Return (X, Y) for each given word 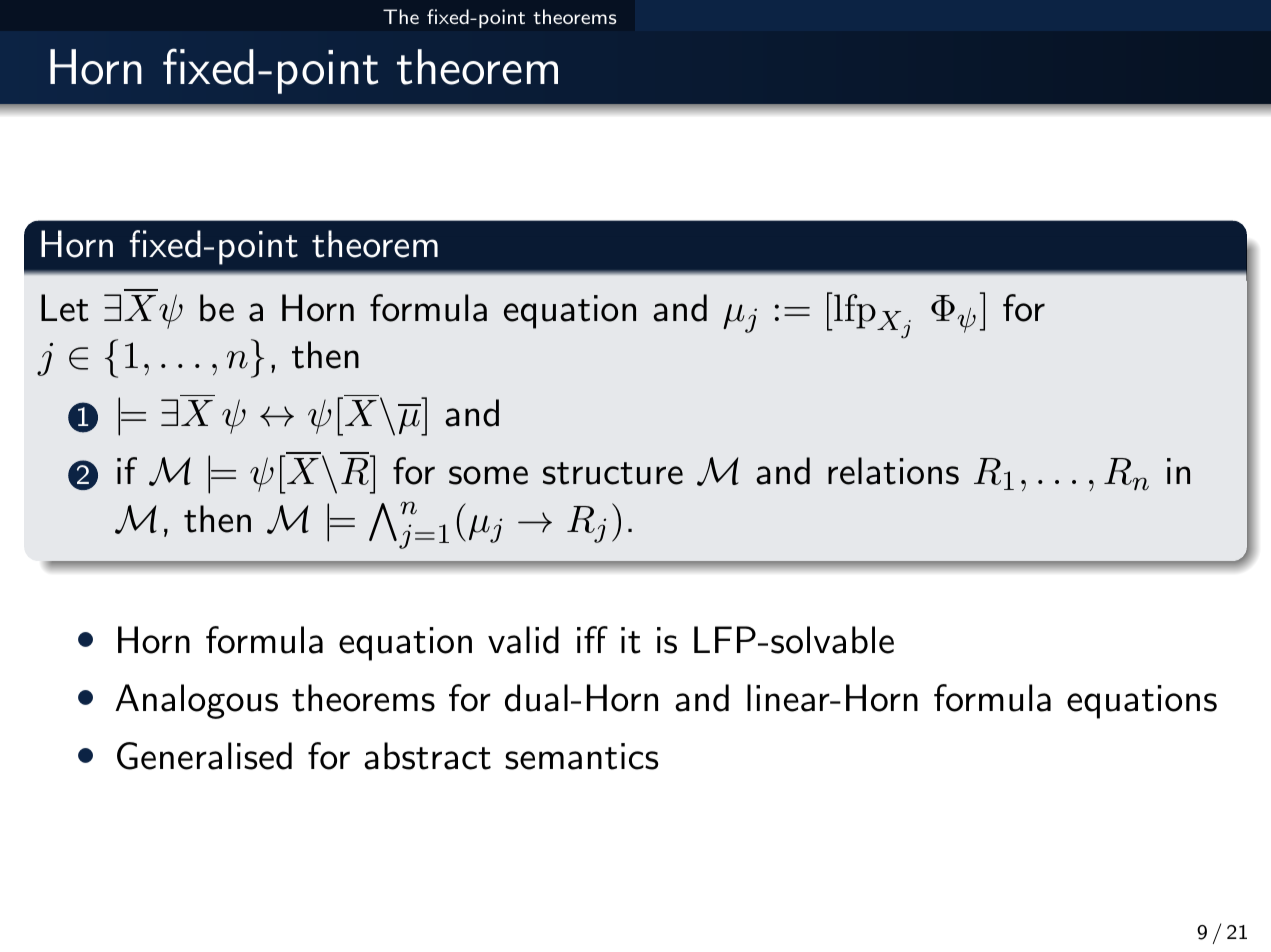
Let (65, 308)
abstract (427, 756)
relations (893, 471)
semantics (581, 756)
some (488, 475)
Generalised (204, 756)
